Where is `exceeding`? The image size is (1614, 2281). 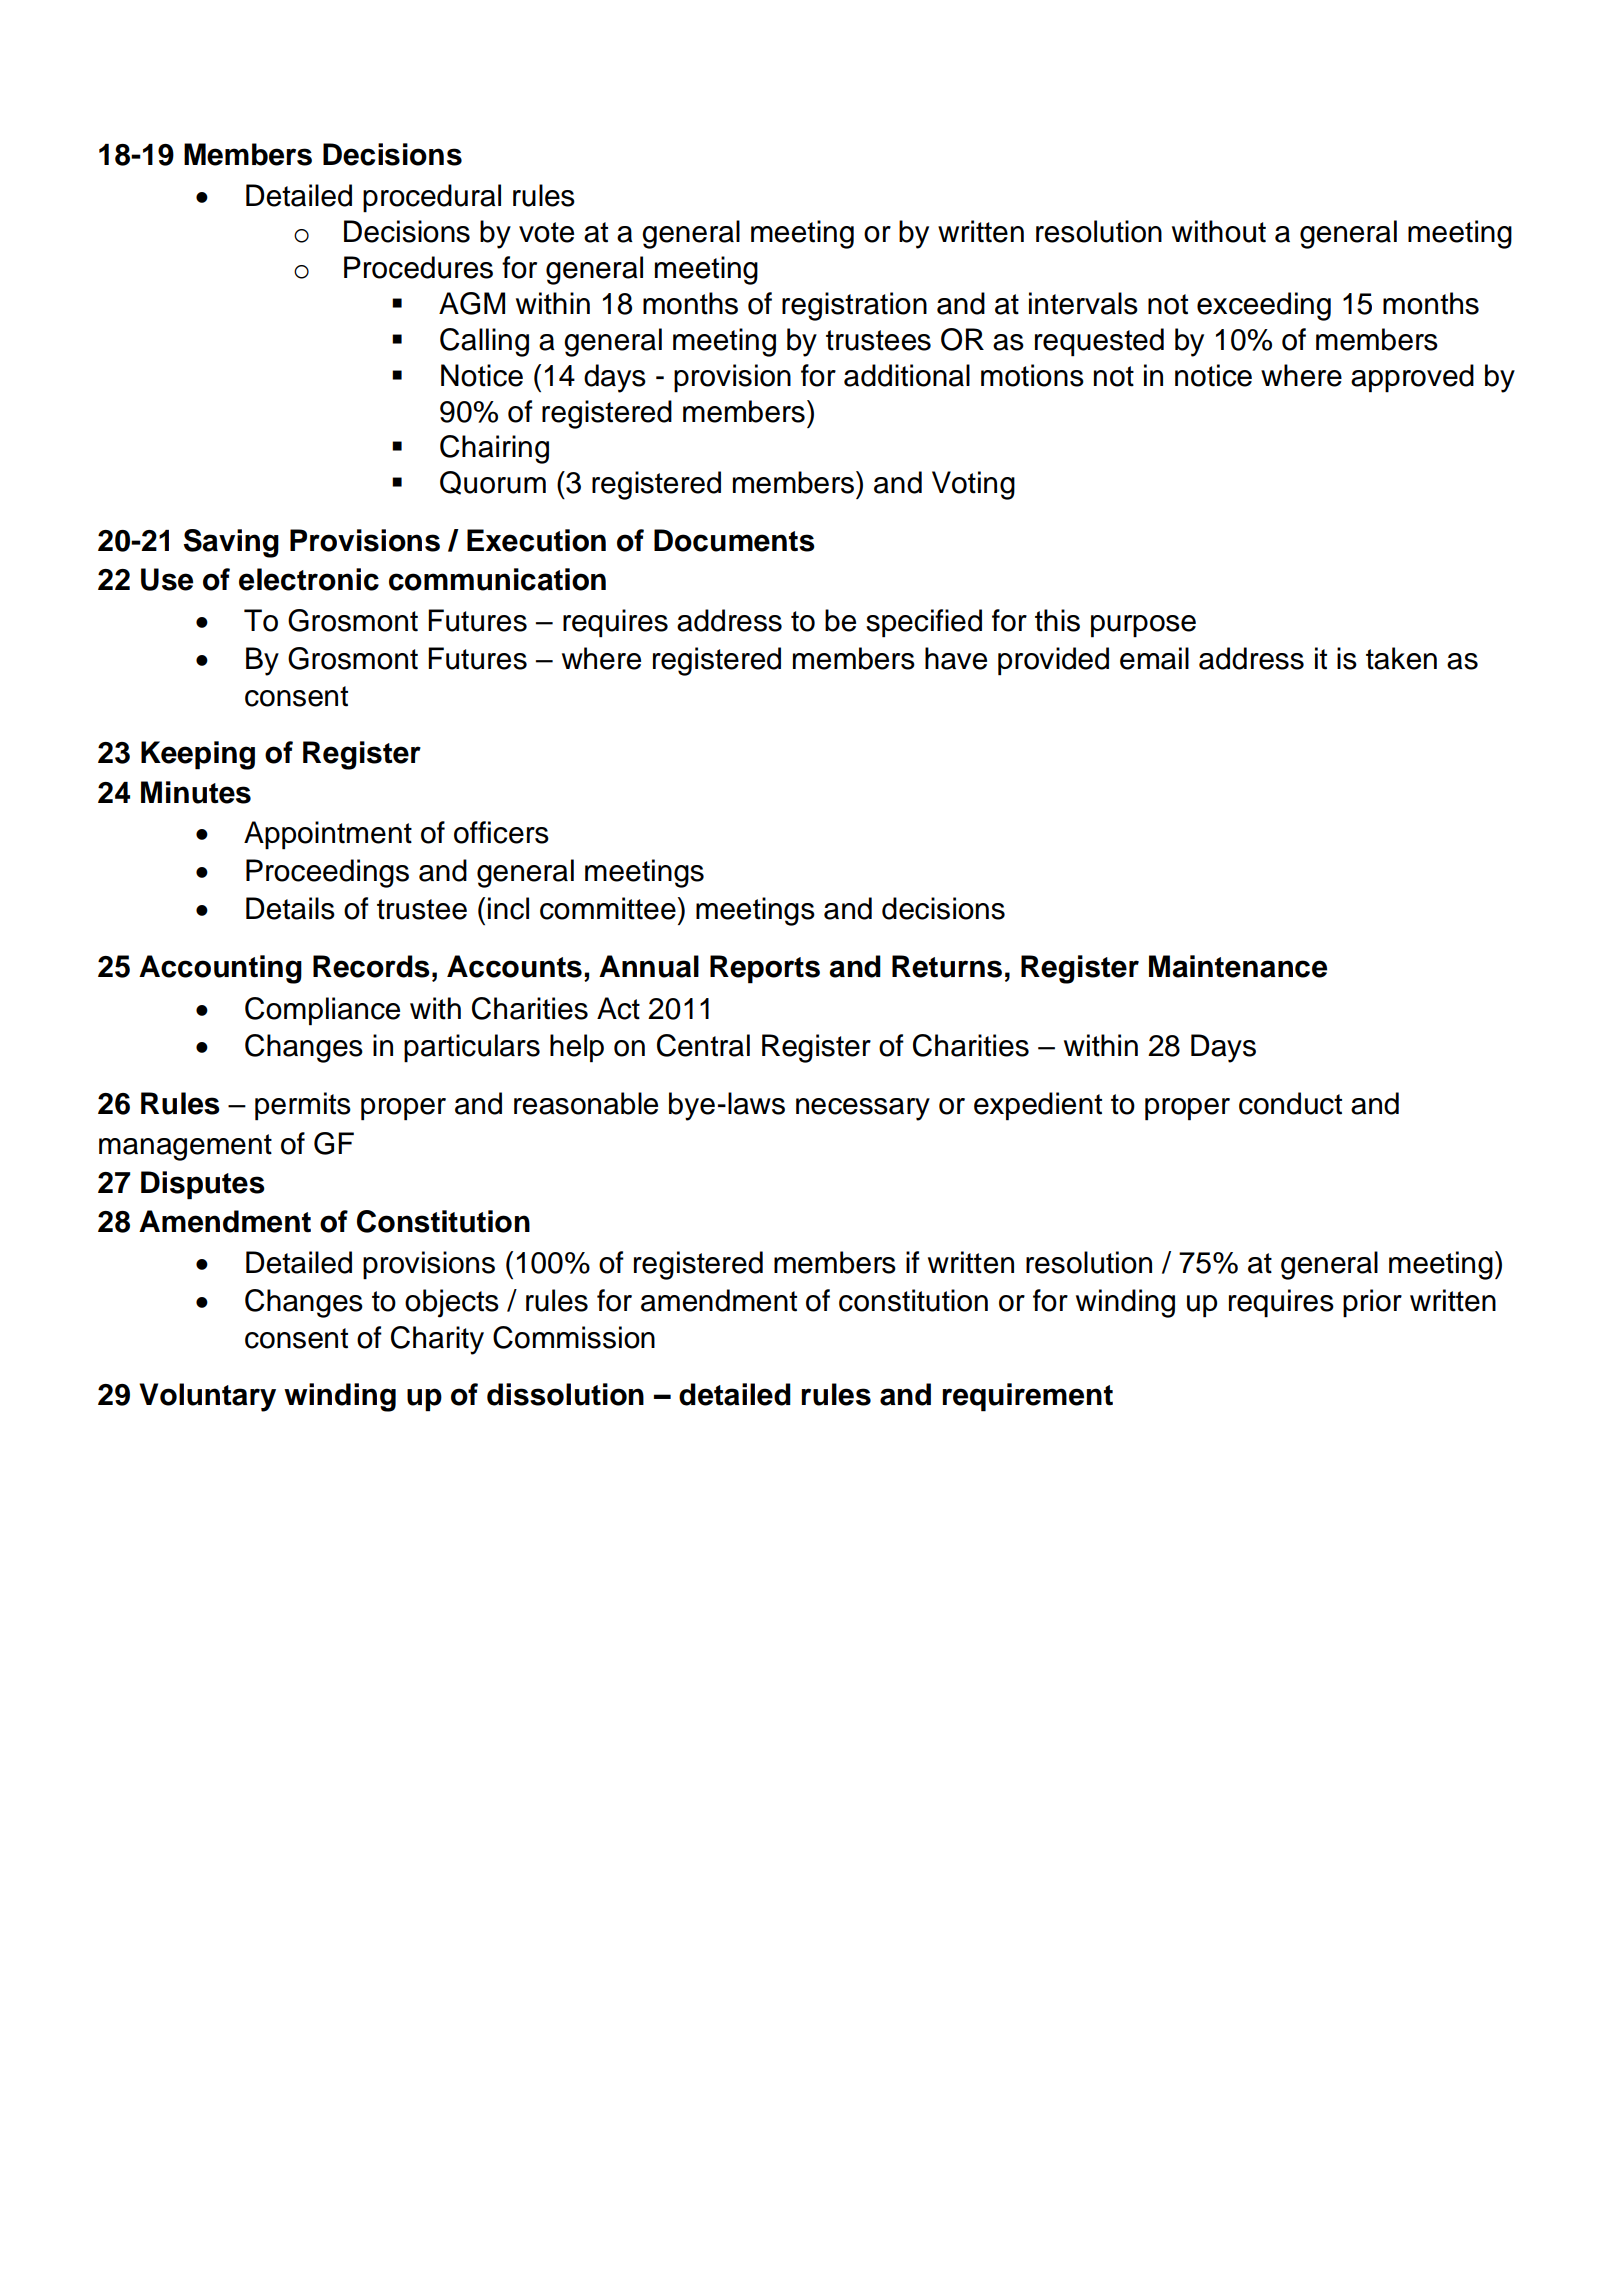 exceeding is located at coordinates (1264, 306).
